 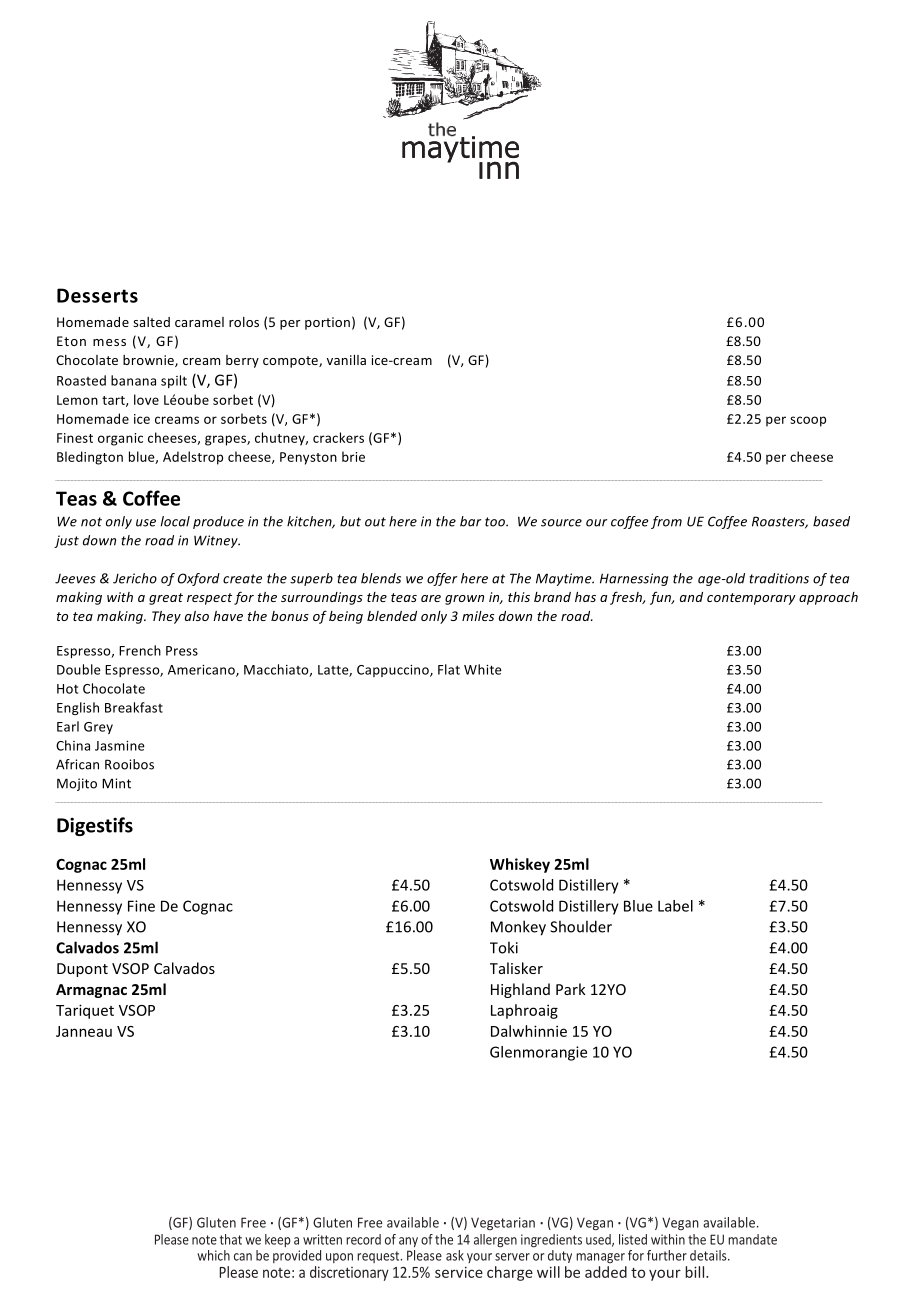 I want to click on Toki, so click(x=504, y=947).
